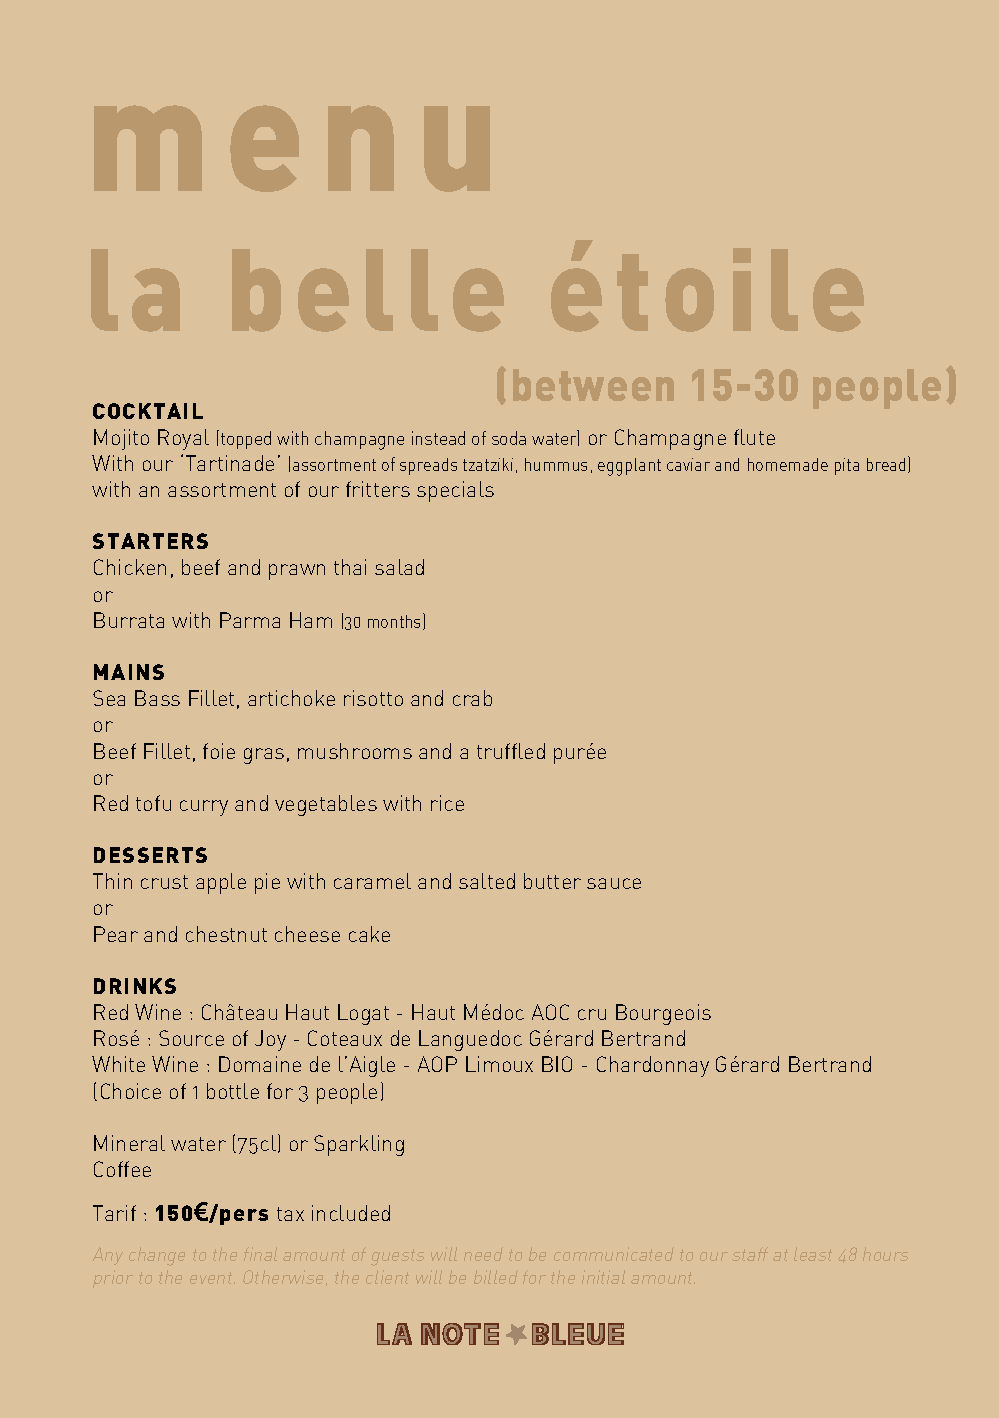  I want to click on Parma, so click(250, 620).
